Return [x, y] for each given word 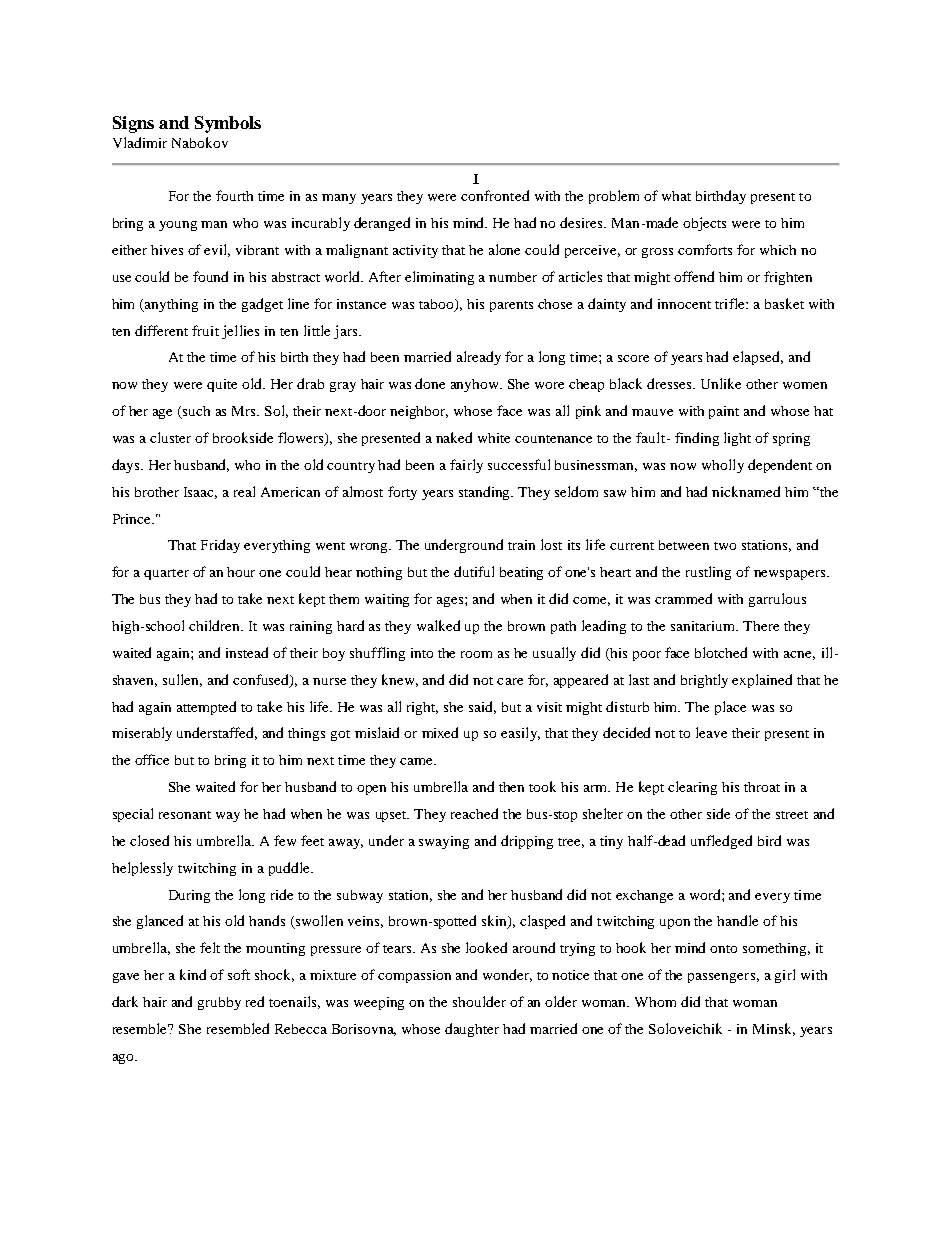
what [676, 196]
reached [474, 813]
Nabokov [200, 142]
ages [451, 602]
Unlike [721, 383]
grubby [219, 1003]
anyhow [476, 385]
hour [241, 572]
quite [222, 385]
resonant [185, 815]
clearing [692, 788]
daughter [472, 1030]
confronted [495, 195]
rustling [708, 573]
